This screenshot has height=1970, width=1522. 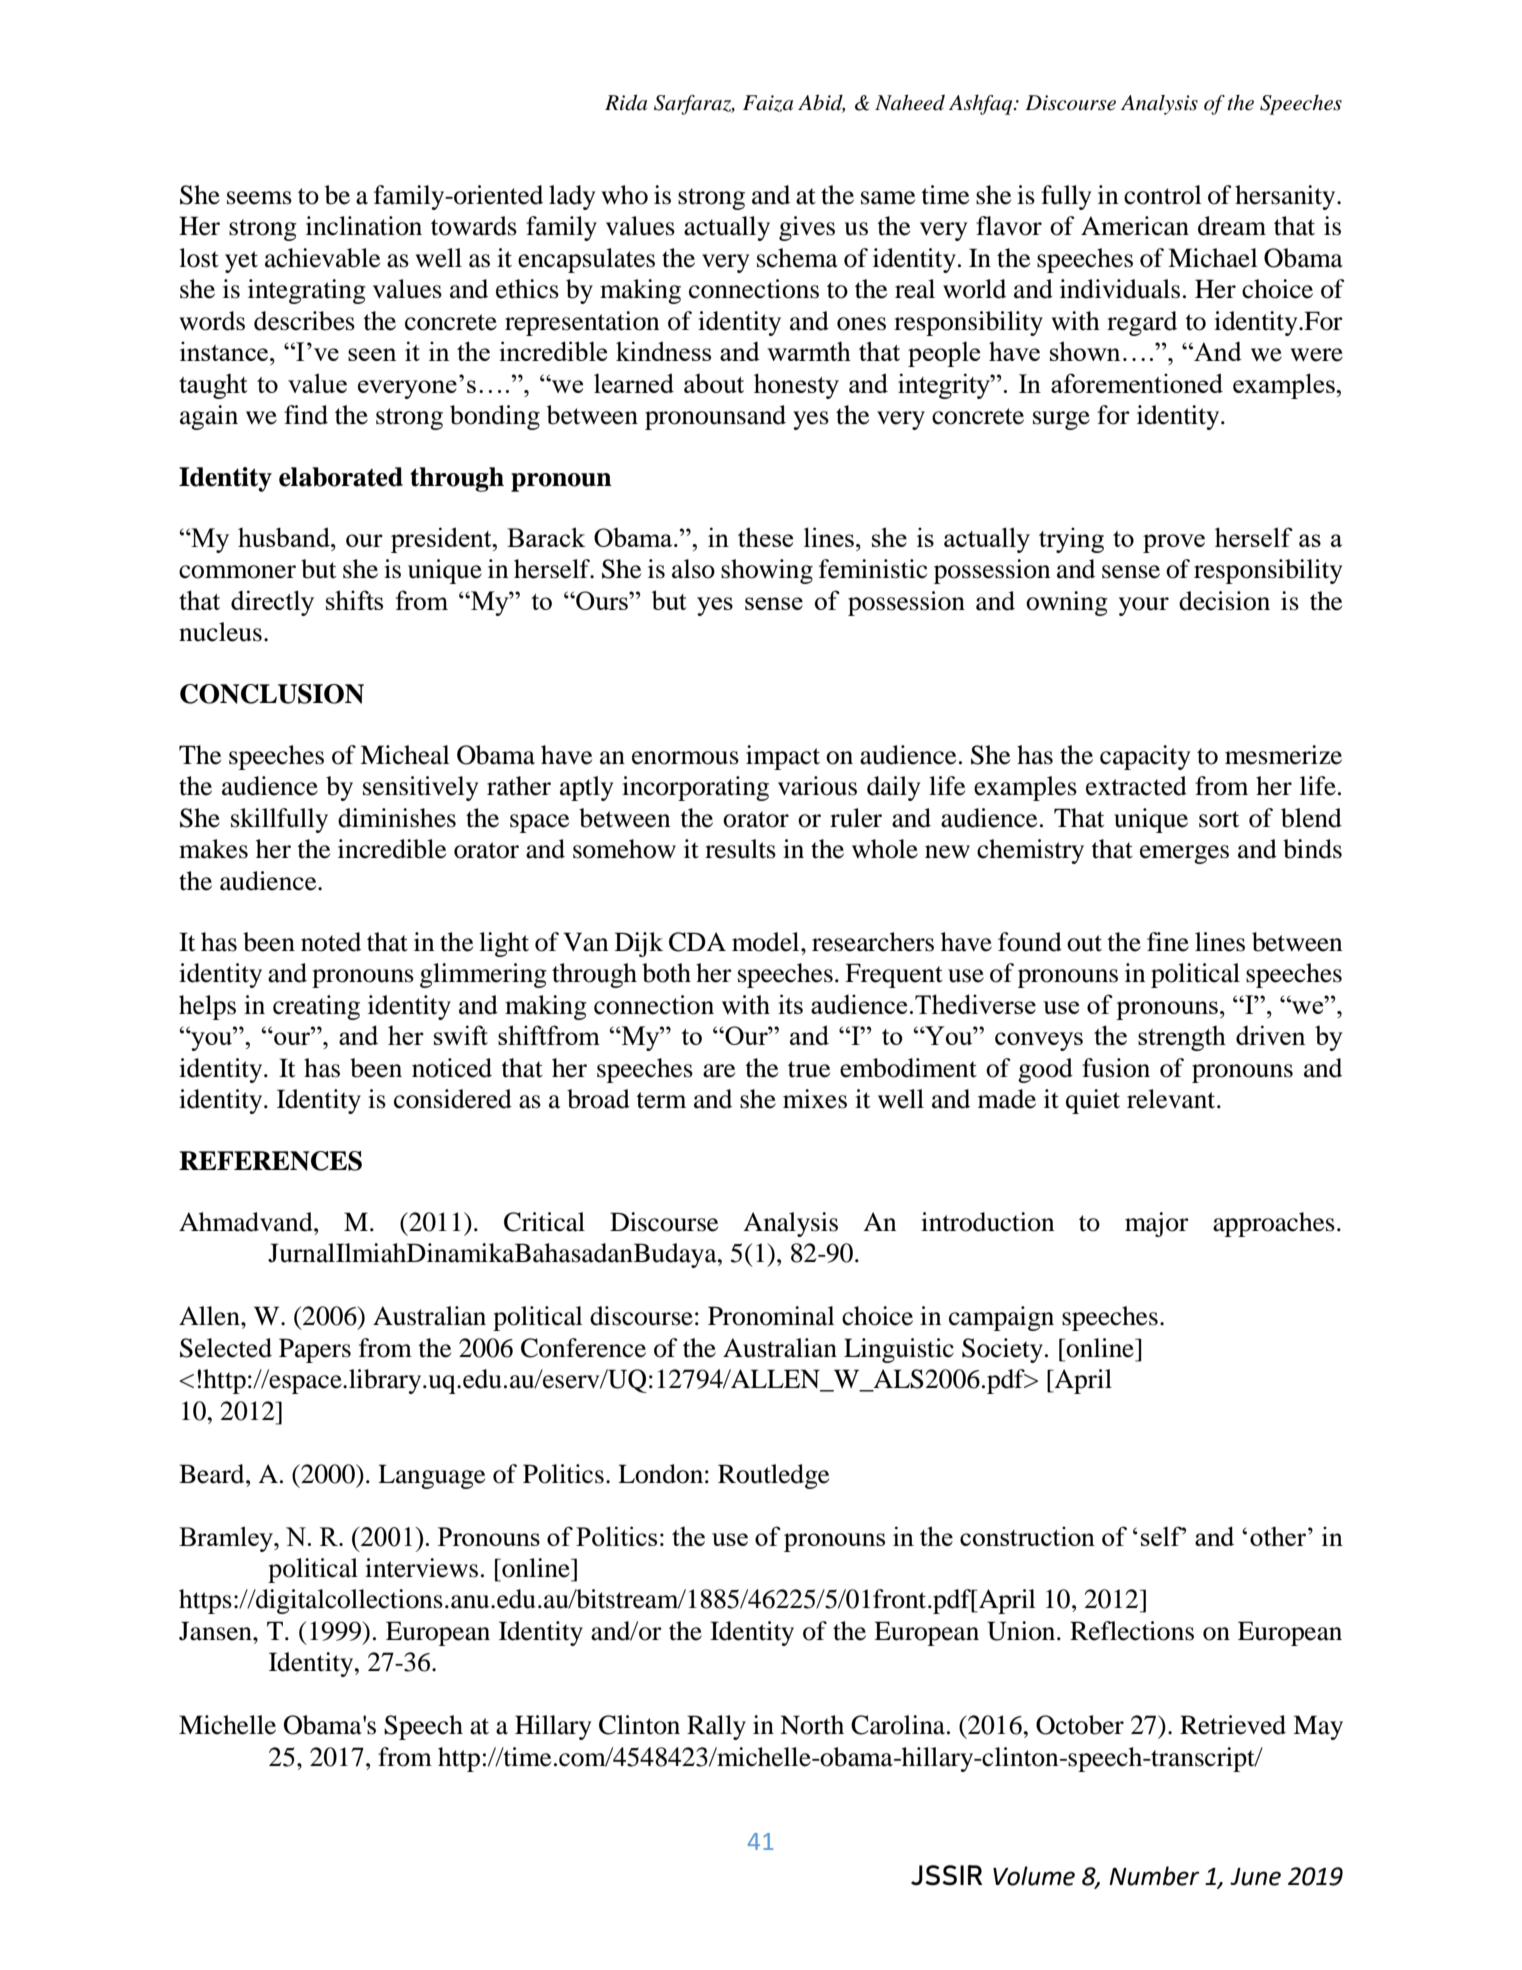 What do you see at coordinates (272, 694) in the screenshot?
I see `CONCLUSION` at bounding box center [272, 694].
